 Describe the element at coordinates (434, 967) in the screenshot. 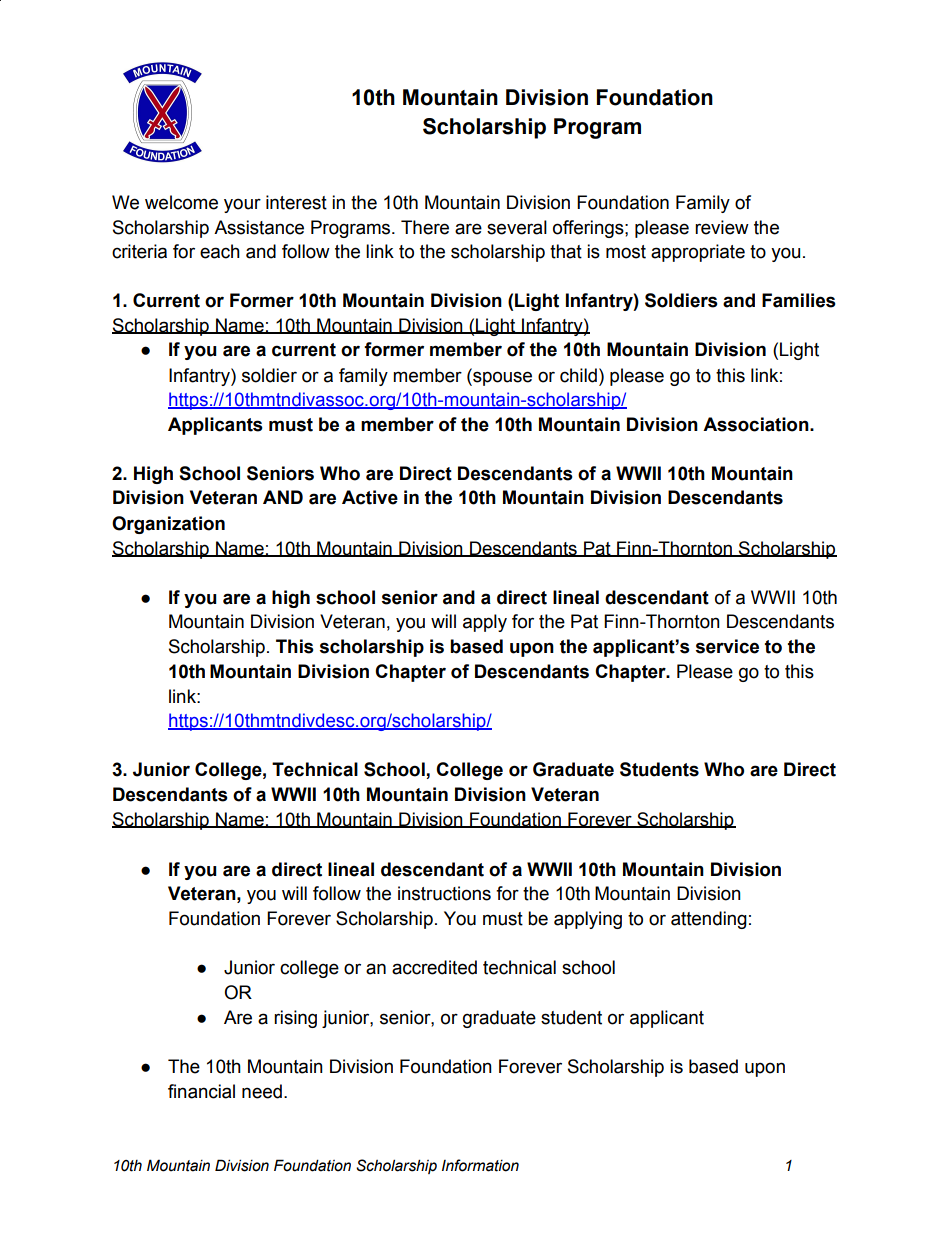

I see `accredited` at that location.
